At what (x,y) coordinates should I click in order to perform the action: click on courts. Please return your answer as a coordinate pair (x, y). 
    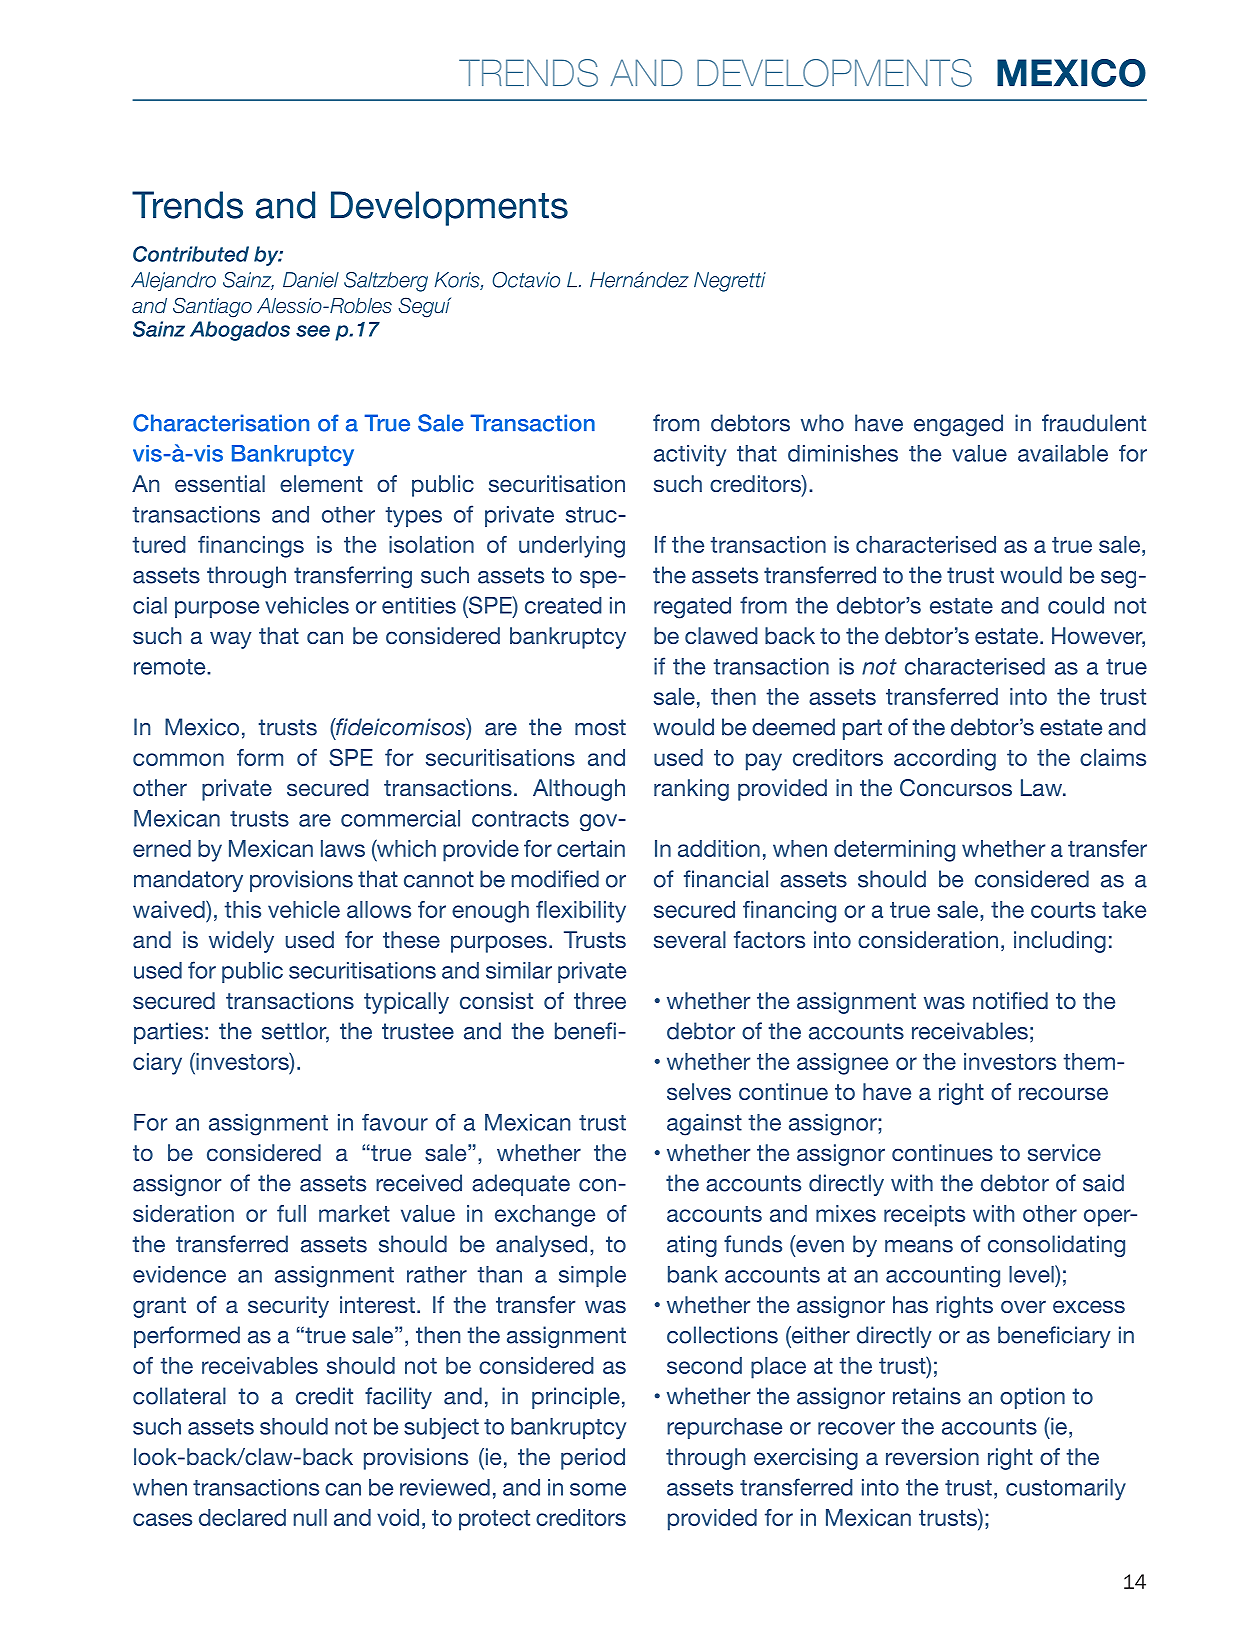
    Looking at the image, I should click on (1063, 910).
